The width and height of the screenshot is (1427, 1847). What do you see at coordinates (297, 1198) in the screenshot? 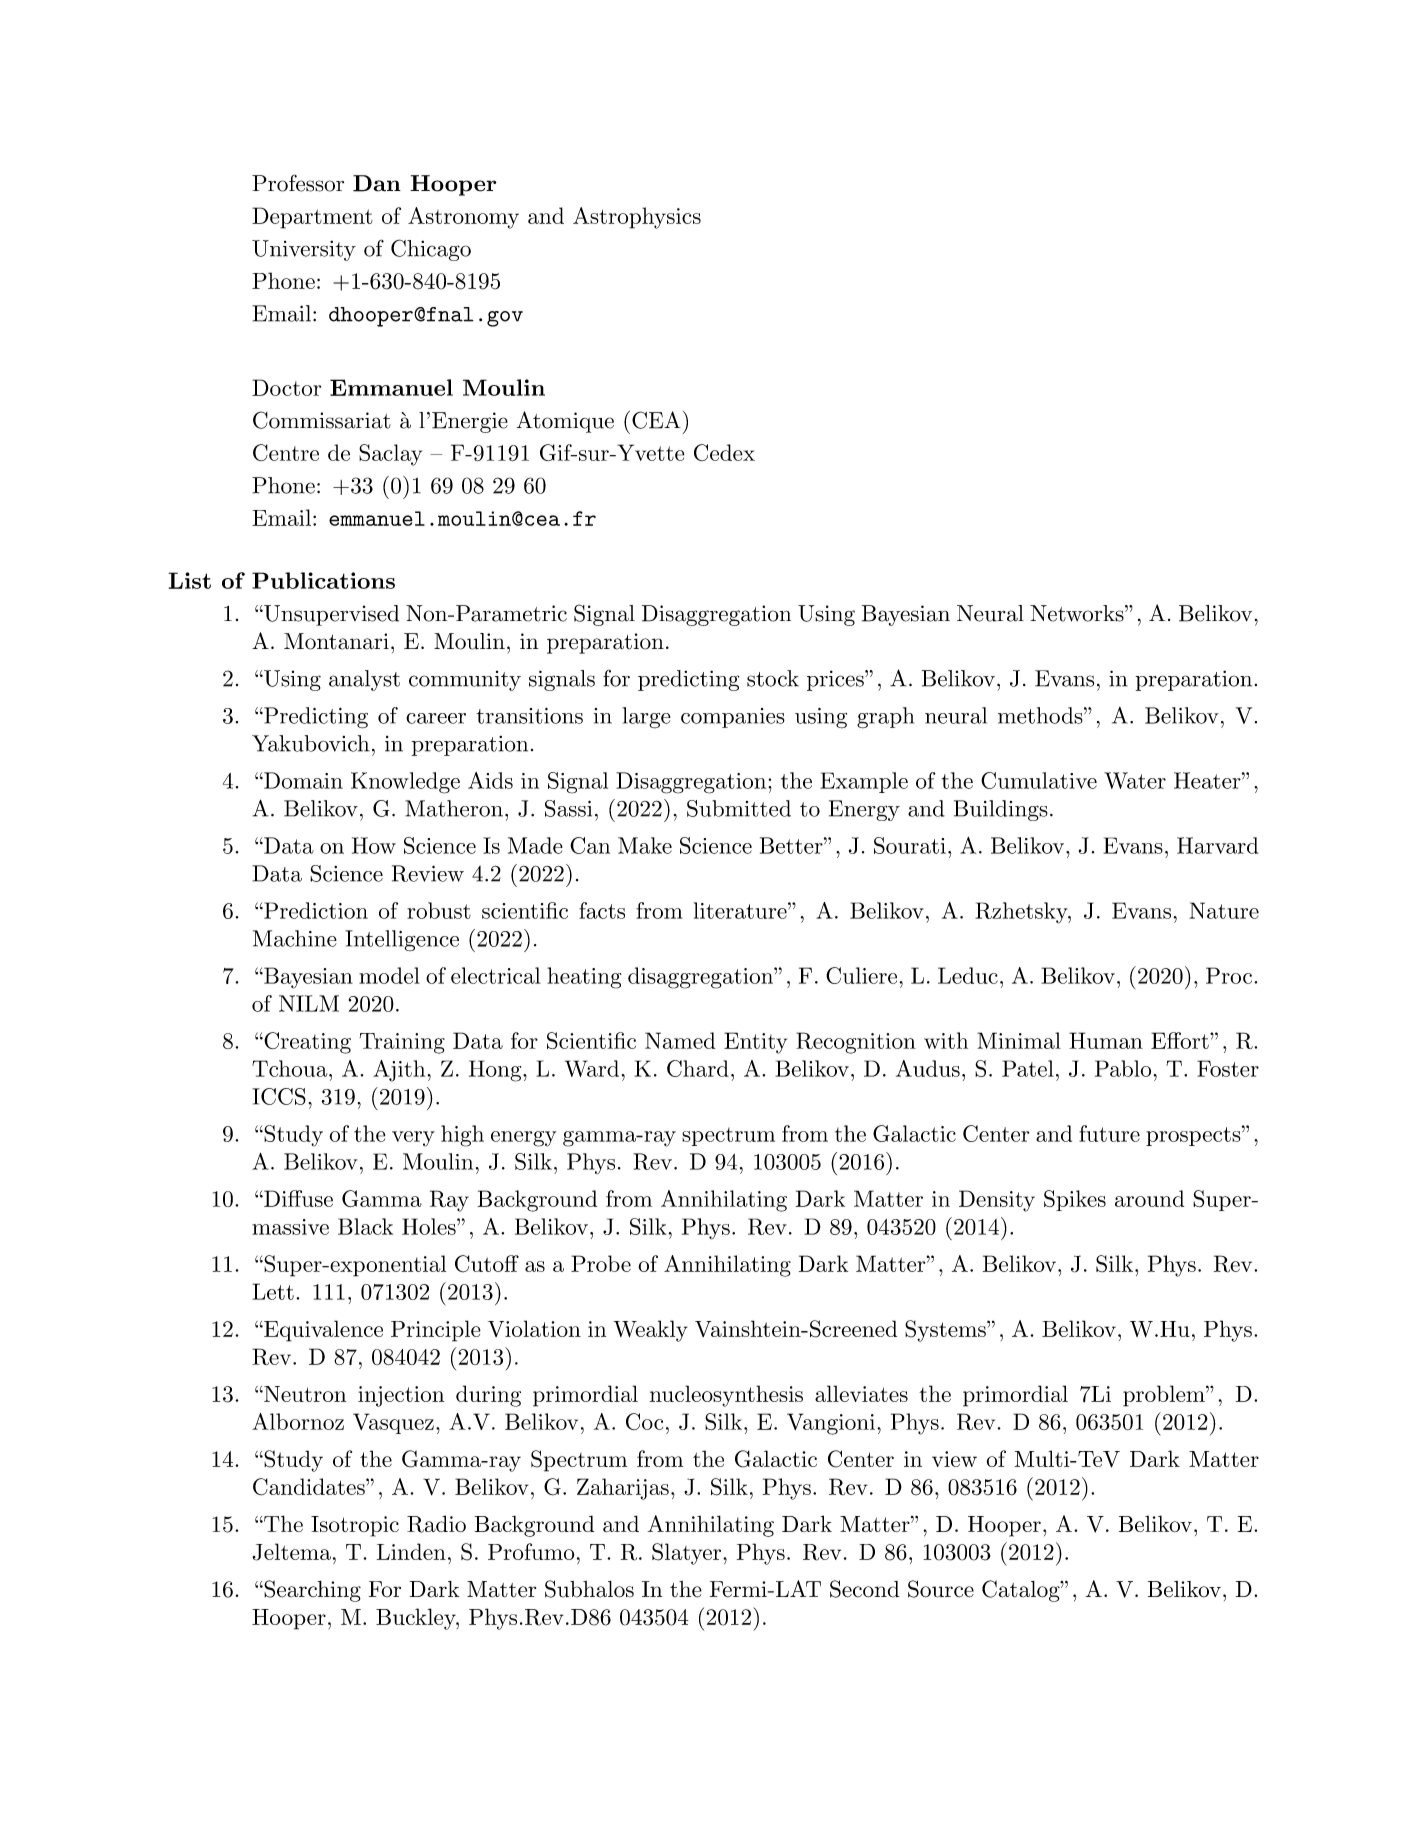
I see `Diffuse` at bounding box center [297, 1198].
